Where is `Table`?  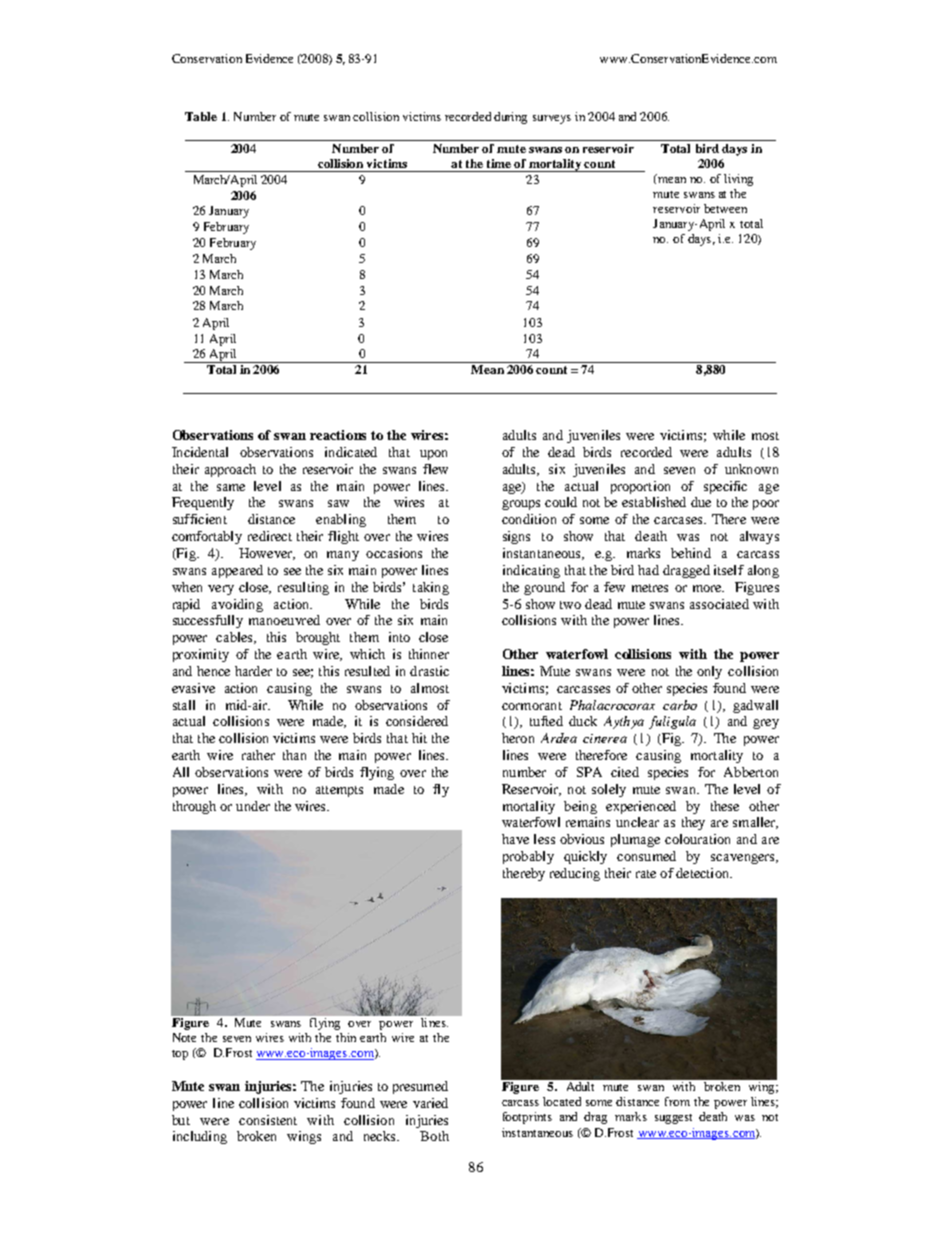 Table is located at coordinates (201, 116).
